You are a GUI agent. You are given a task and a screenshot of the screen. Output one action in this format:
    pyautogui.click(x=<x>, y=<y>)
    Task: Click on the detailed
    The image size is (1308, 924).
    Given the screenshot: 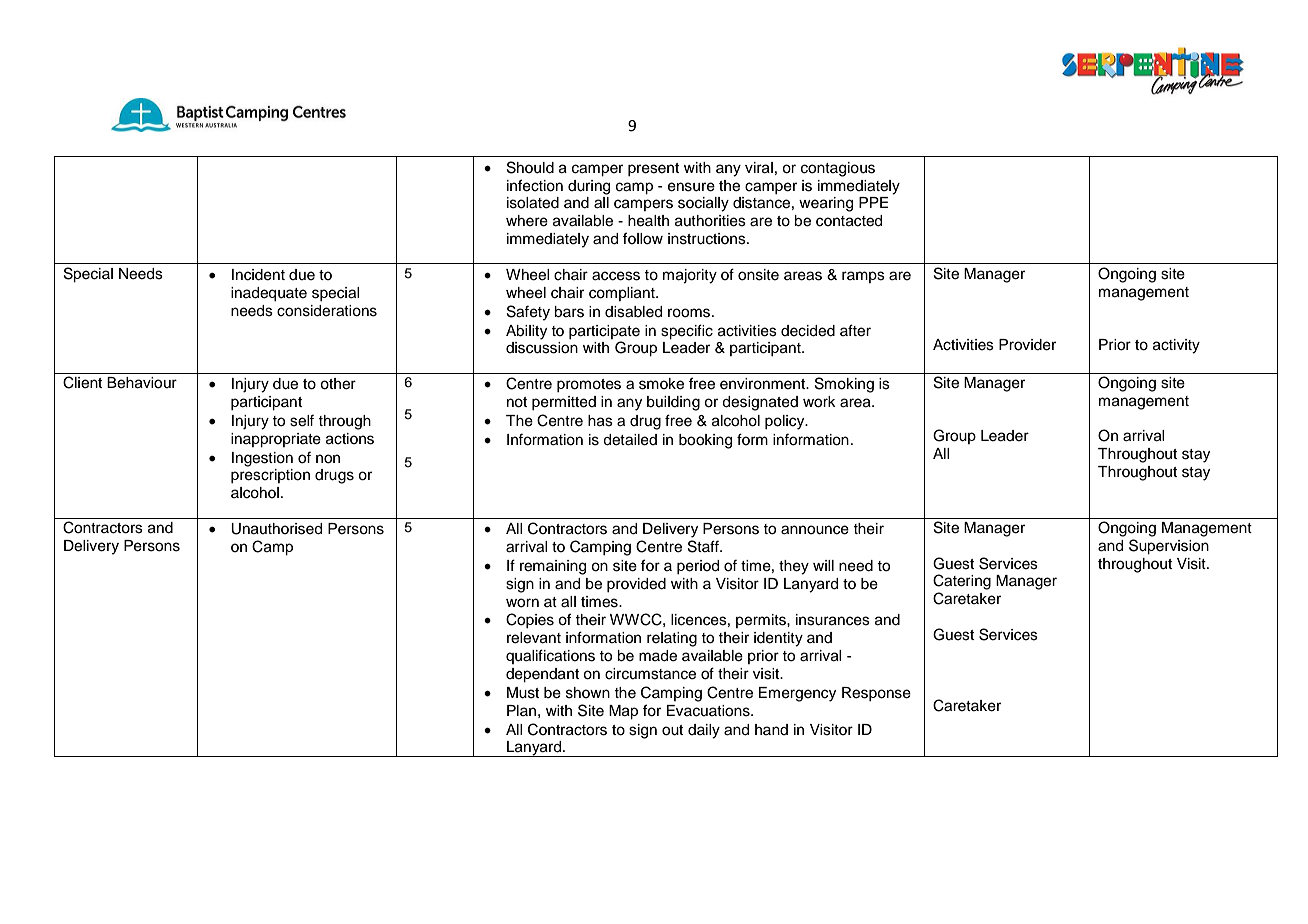 What is the action you would take?
    pyautogui.click(x=630, y=440)
